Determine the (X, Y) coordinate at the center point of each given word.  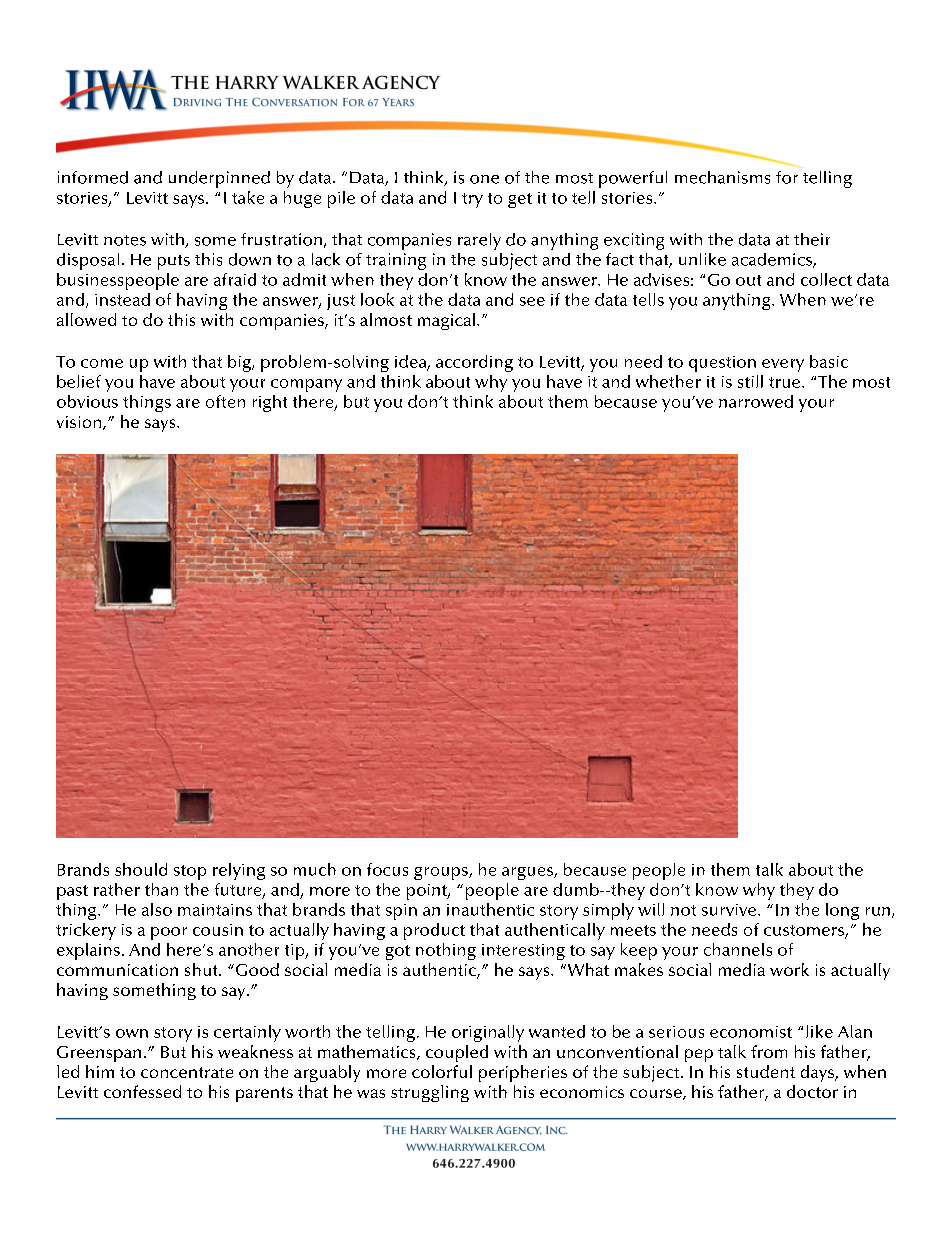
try (472, 200)
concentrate (187, 1072)
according (474, 363)
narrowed (756, 401)
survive (730, 910)
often (225, 401)
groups (442, 873)
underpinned (219, 179)
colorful (442, 1071)
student (766, 1071)
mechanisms (722, 177)
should (141, 869)
